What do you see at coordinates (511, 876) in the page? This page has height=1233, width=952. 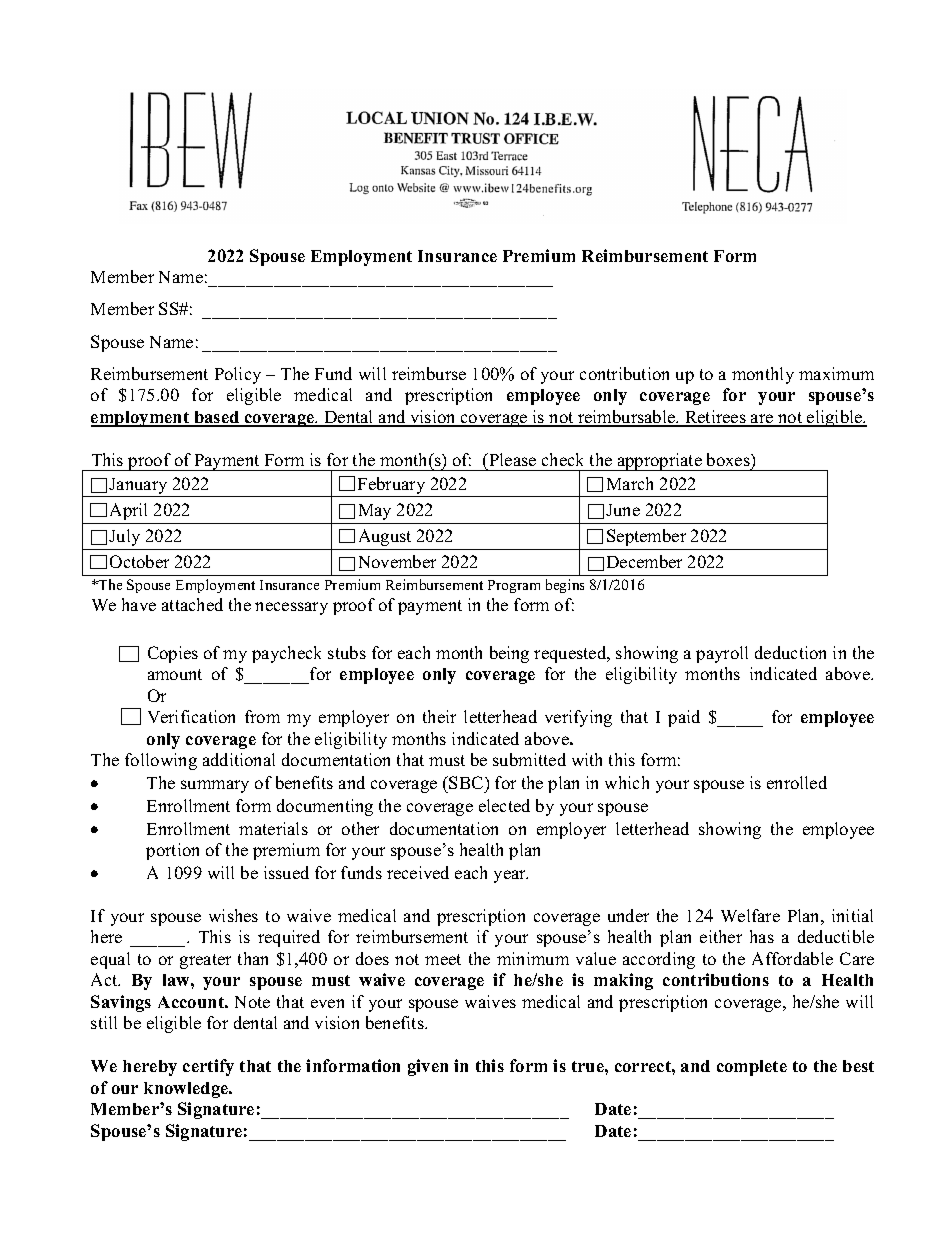 I see `year` at bounding box center [511, 876].
